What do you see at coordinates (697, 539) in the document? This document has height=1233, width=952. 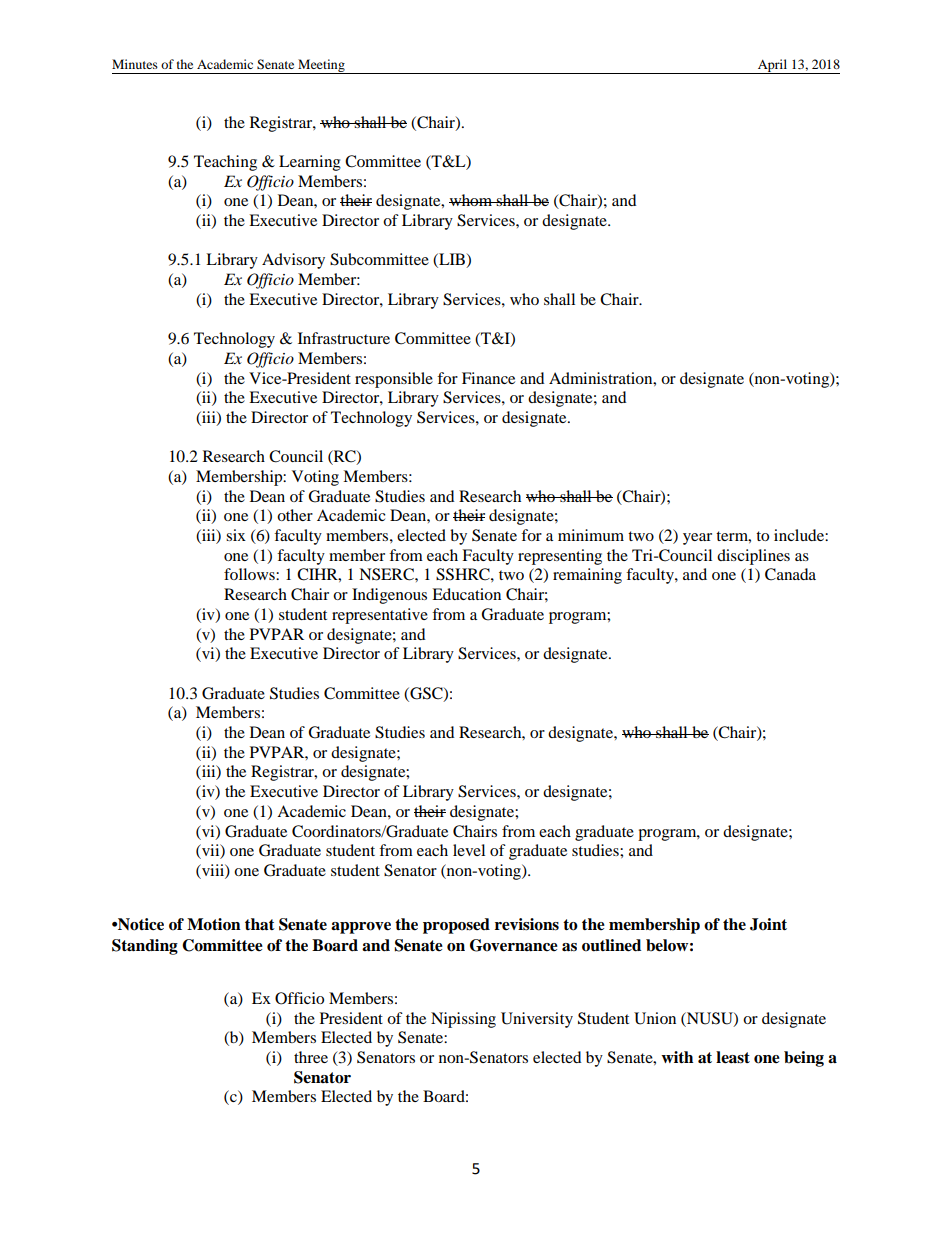 I see `year` at bounding box center [697, 539].
